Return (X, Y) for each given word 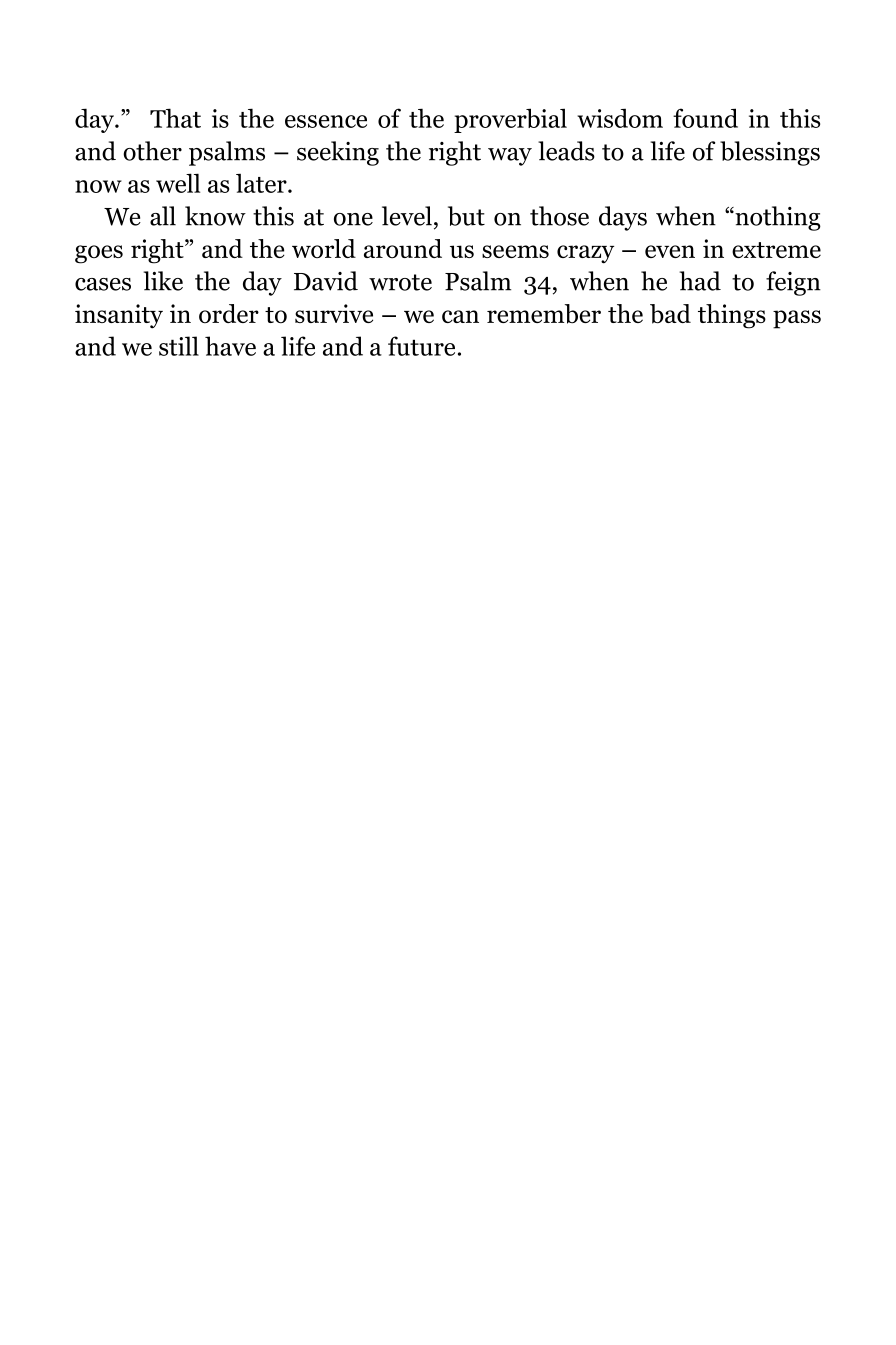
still (179, 346)
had (700, 281)
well (178, 183)
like (163, 281)
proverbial (510, 120)
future (421, 346)
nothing (777, 218)
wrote (400, 282)
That (175, 118)
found (705, 118)
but (466, 216)
